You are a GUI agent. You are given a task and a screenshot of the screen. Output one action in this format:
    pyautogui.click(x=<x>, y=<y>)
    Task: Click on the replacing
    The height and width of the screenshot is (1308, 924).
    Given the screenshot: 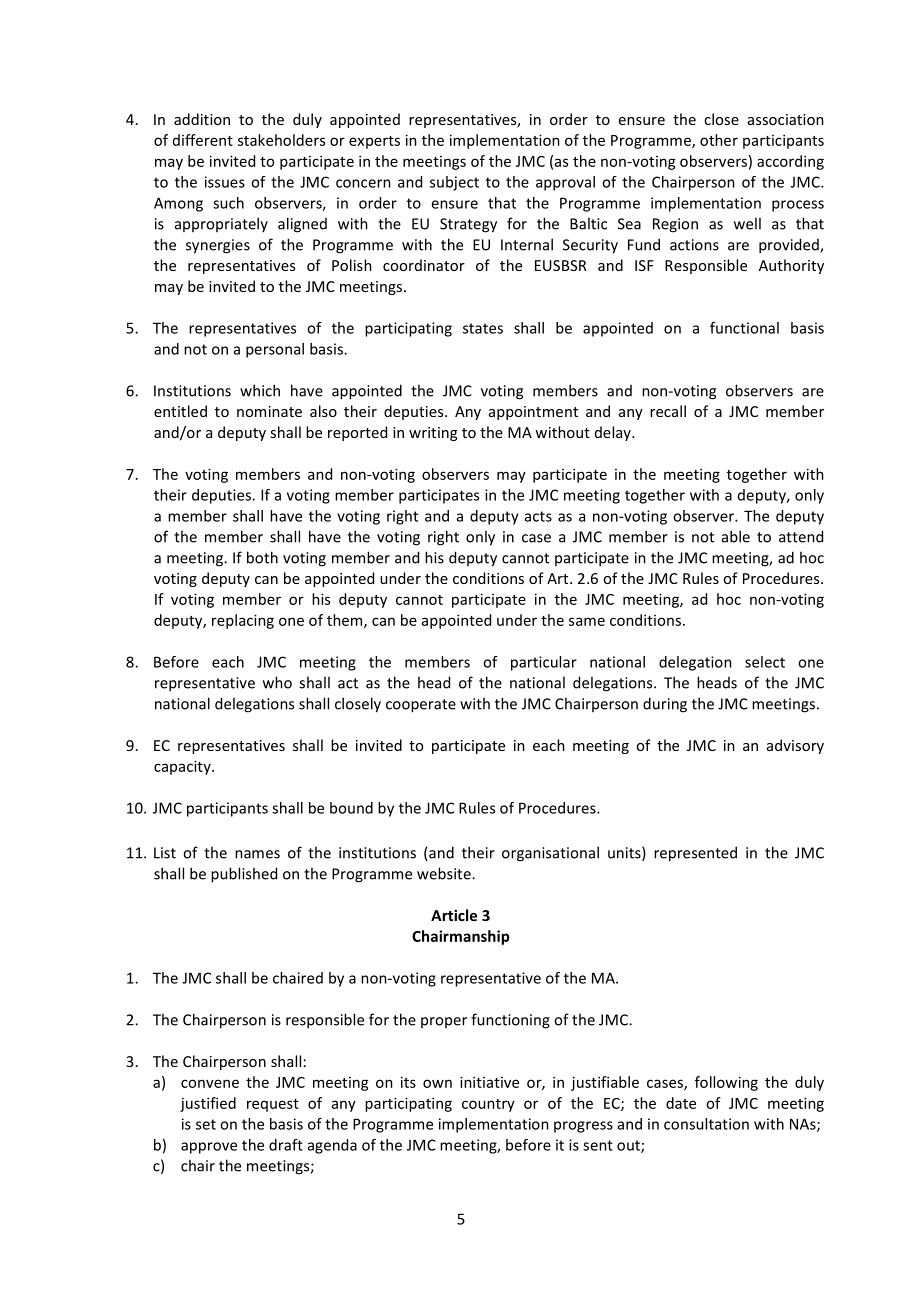 What is the action you would take?
    pyautogui.click(x=243, y=621)
